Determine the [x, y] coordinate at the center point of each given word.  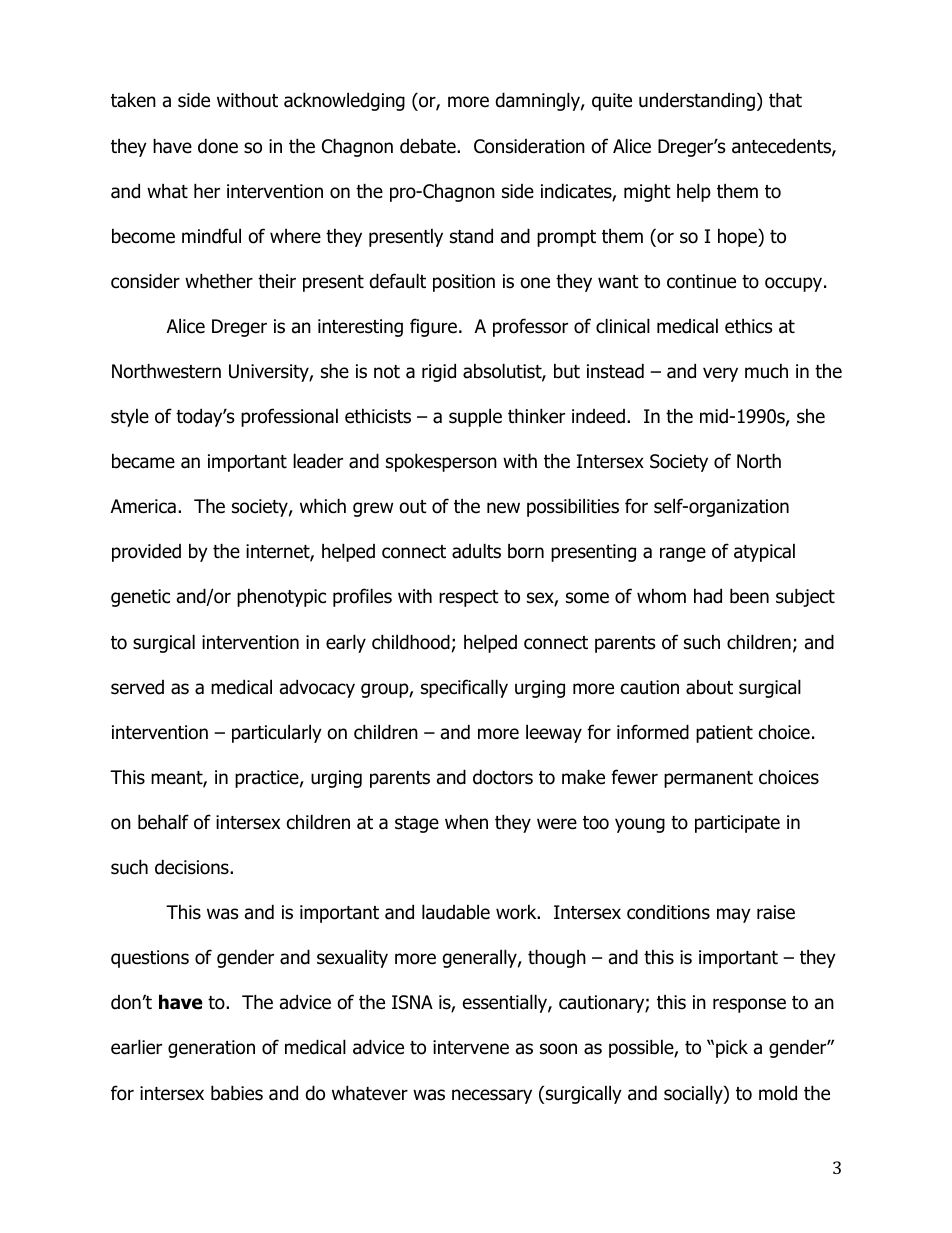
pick [732, 1048]
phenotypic [281, 597]
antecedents [782, 147]
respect [469, 598]
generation [211, 1049]
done [218, 146]
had [708, 596]
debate [429, 146]
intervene [471, 1047]
